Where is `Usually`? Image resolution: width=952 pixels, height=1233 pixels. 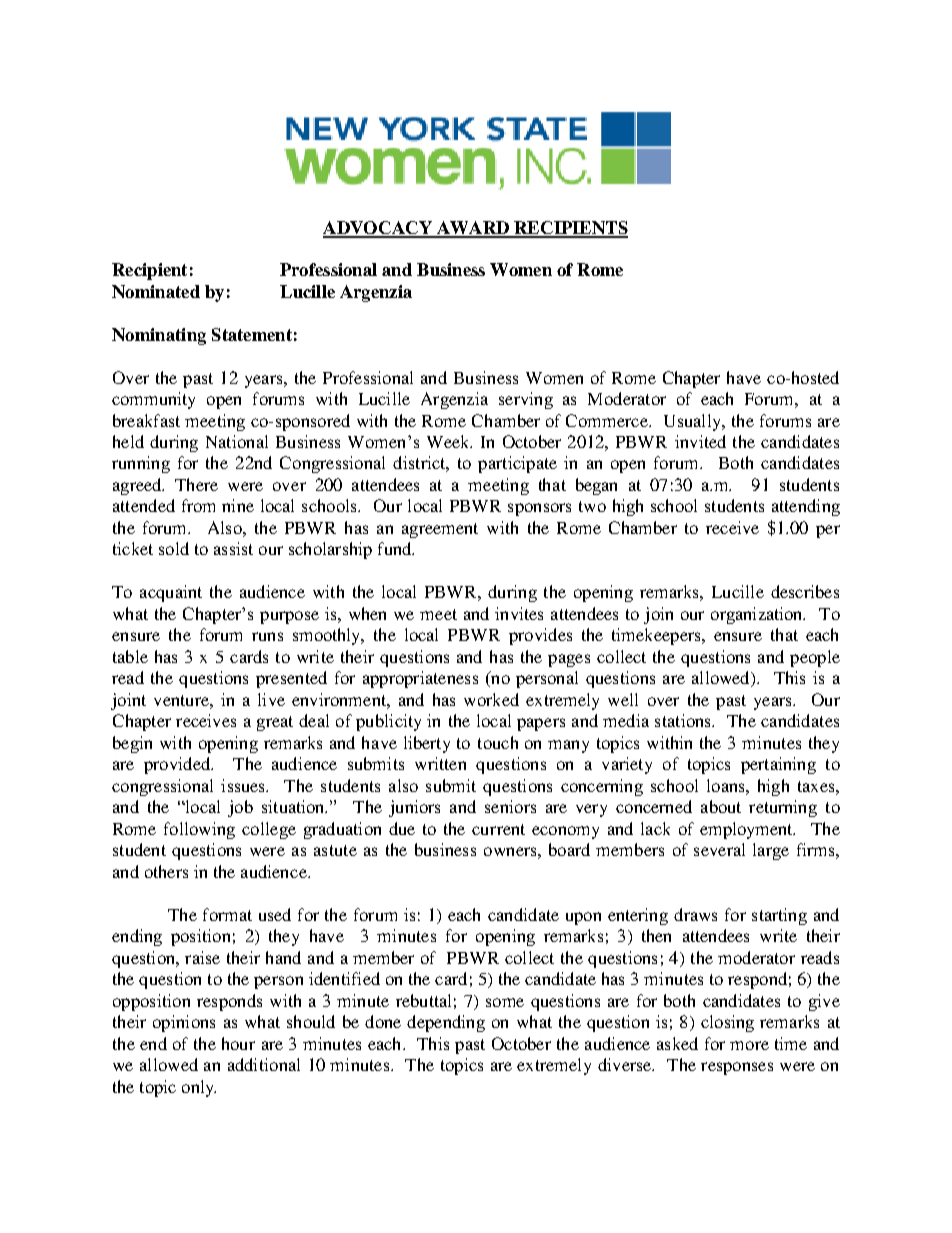 Usually is located at coordinates (693, 422).
